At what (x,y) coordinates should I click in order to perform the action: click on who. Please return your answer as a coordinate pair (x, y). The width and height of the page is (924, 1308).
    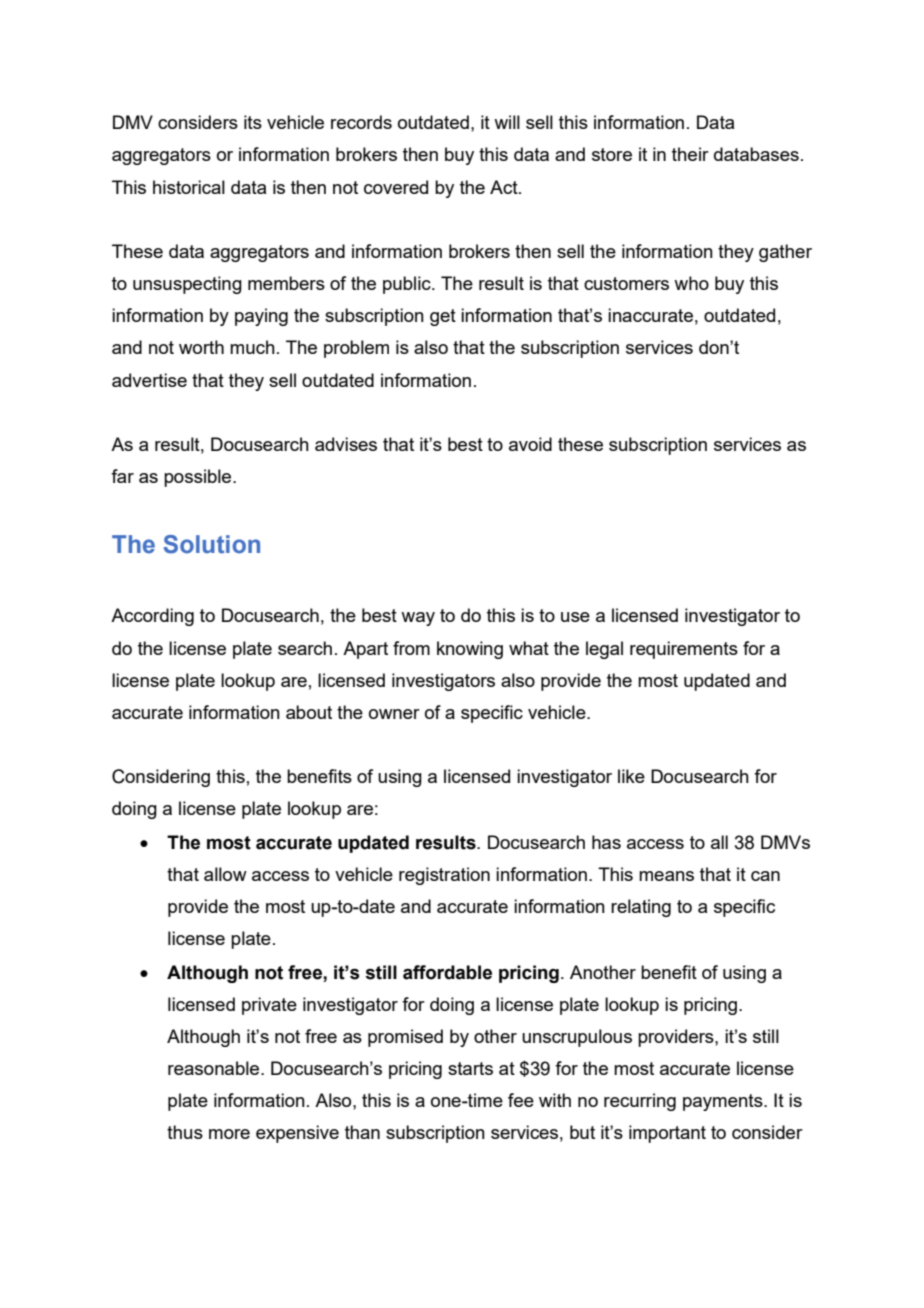
    Looking at the image, I should click on (691, 283).
